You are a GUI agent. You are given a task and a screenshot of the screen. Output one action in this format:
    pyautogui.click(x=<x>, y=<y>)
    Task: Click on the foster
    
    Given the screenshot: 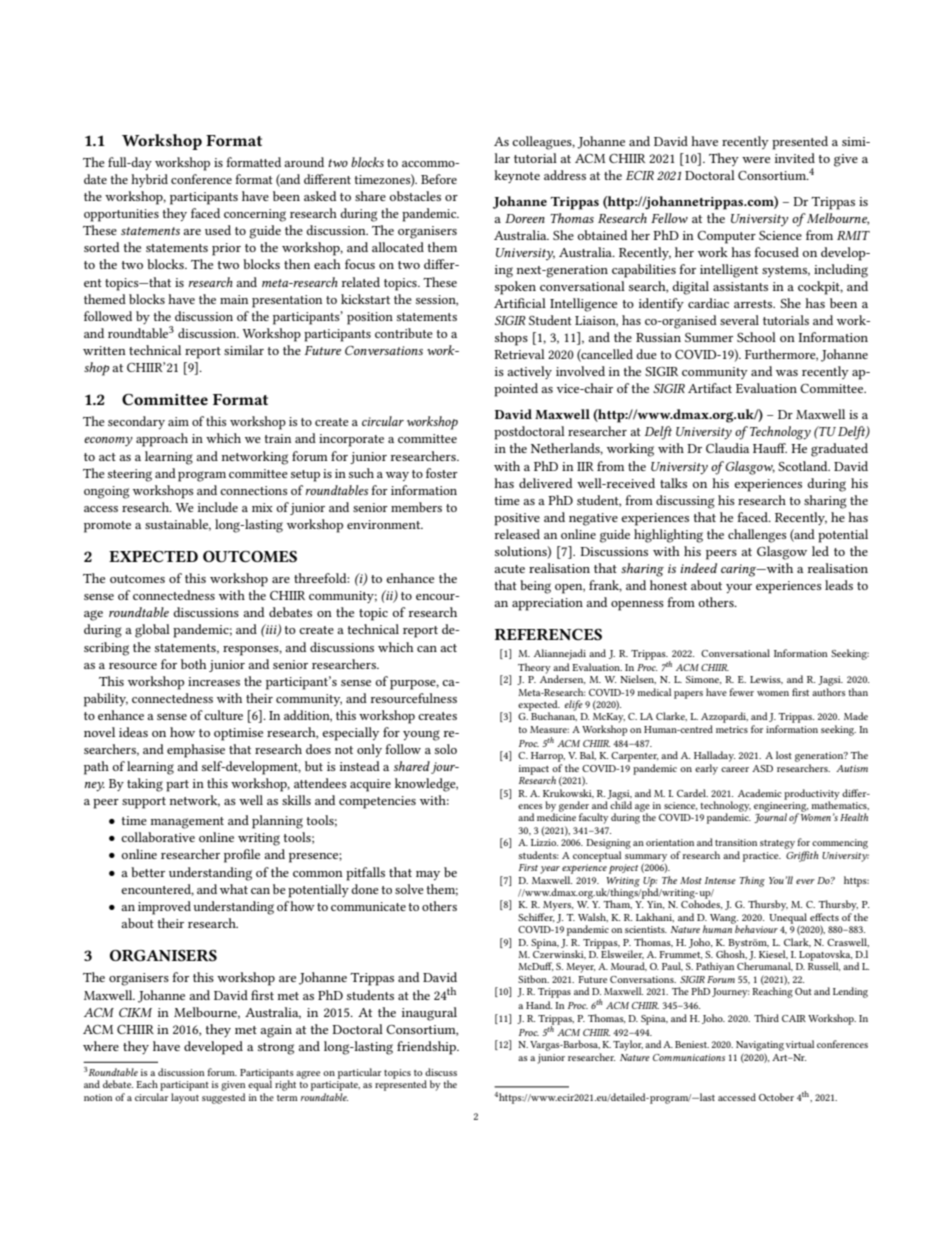 What is the action you would take?
    pyautogui.click(x=442, y=473)
